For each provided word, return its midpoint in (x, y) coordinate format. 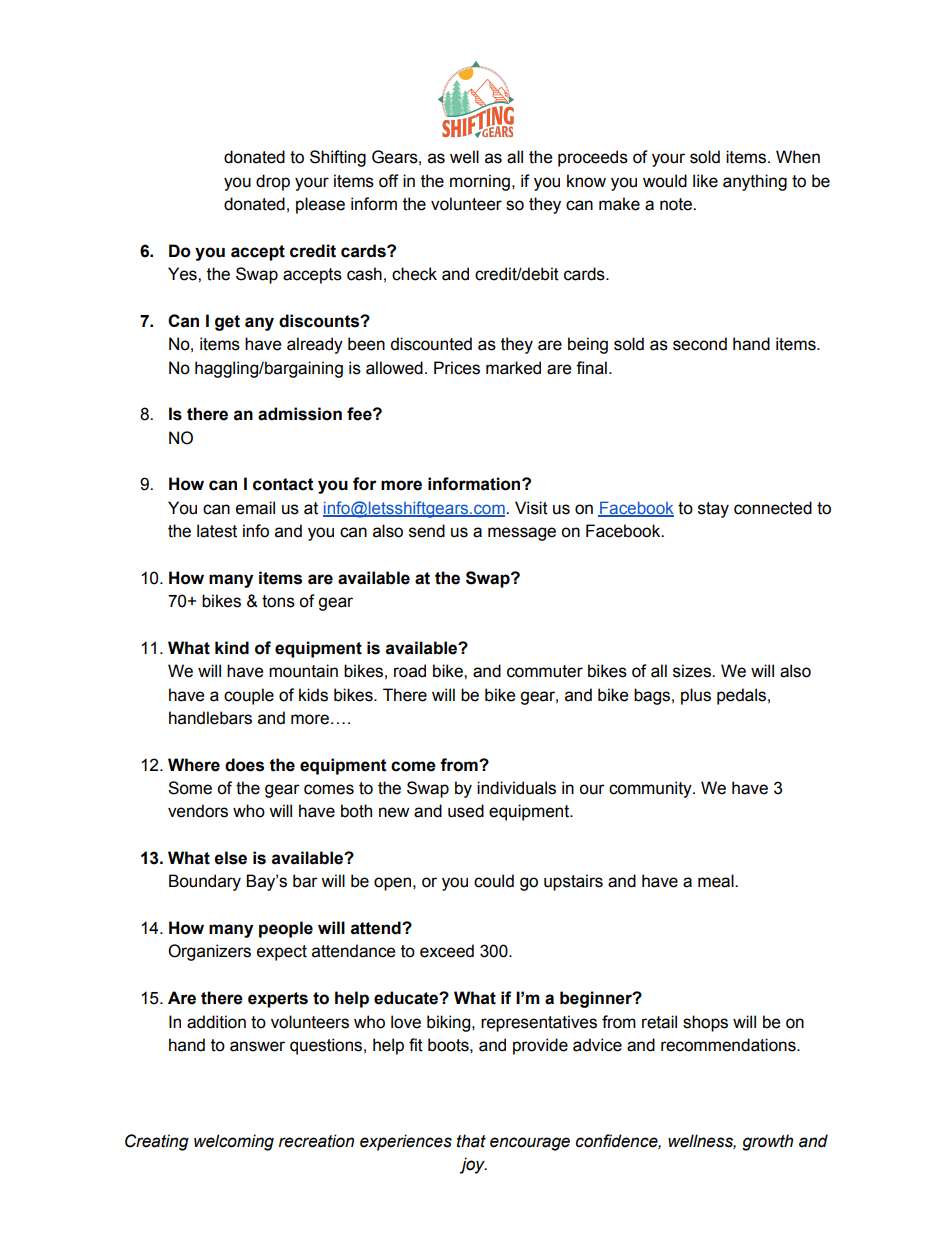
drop (273, 182)
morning (480, 182)
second (700, 344)
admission (300, 414)
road (410, 671)
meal (717, 881)
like (705, 181)
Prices (457, 368)
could (494, 881)
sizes (693, 671)
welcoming (234, 1142)
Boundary (205, 882)
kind (232, 648)
